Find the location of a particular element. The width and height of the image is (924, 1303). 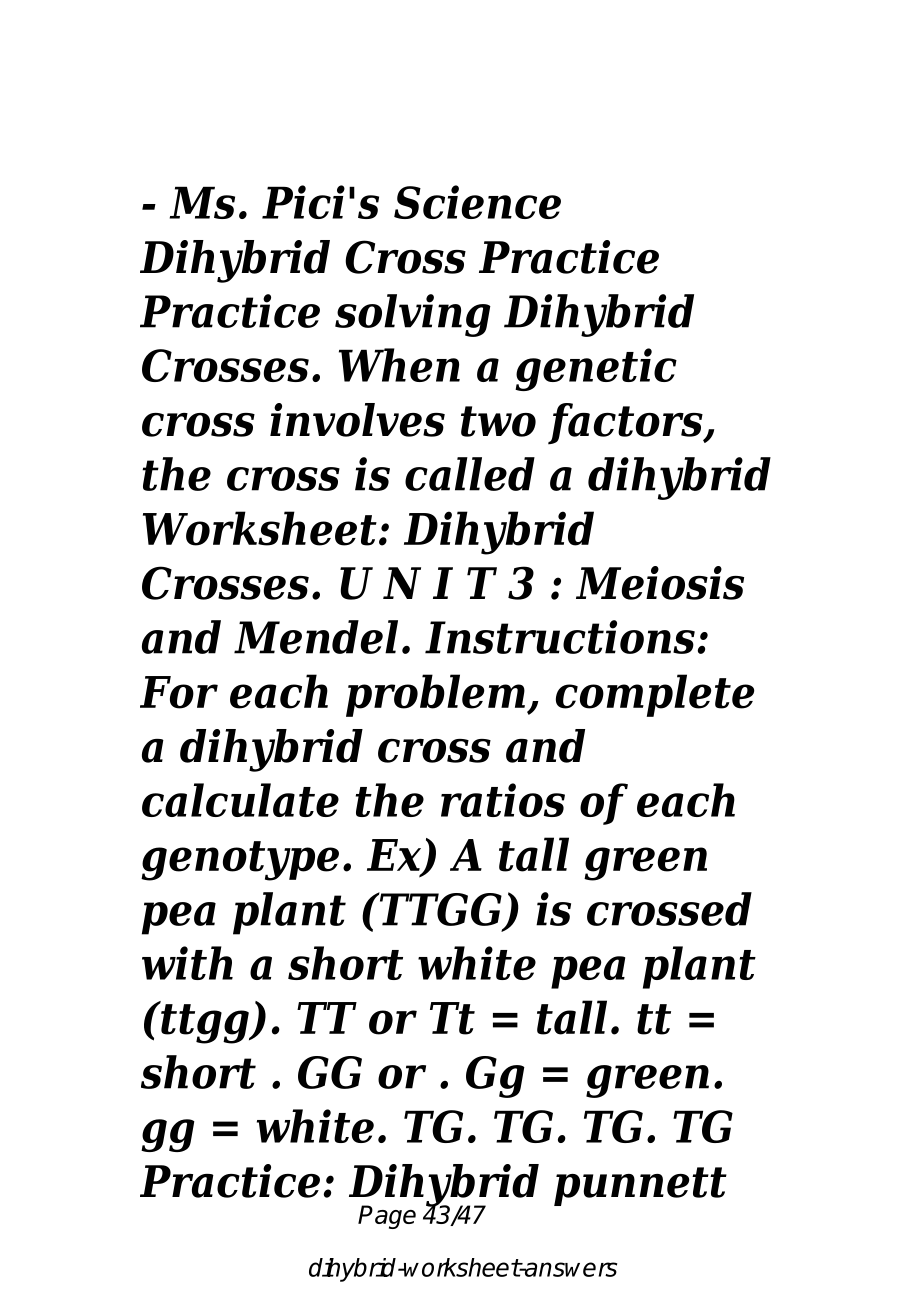

For is located at coordinates (179, 692).
